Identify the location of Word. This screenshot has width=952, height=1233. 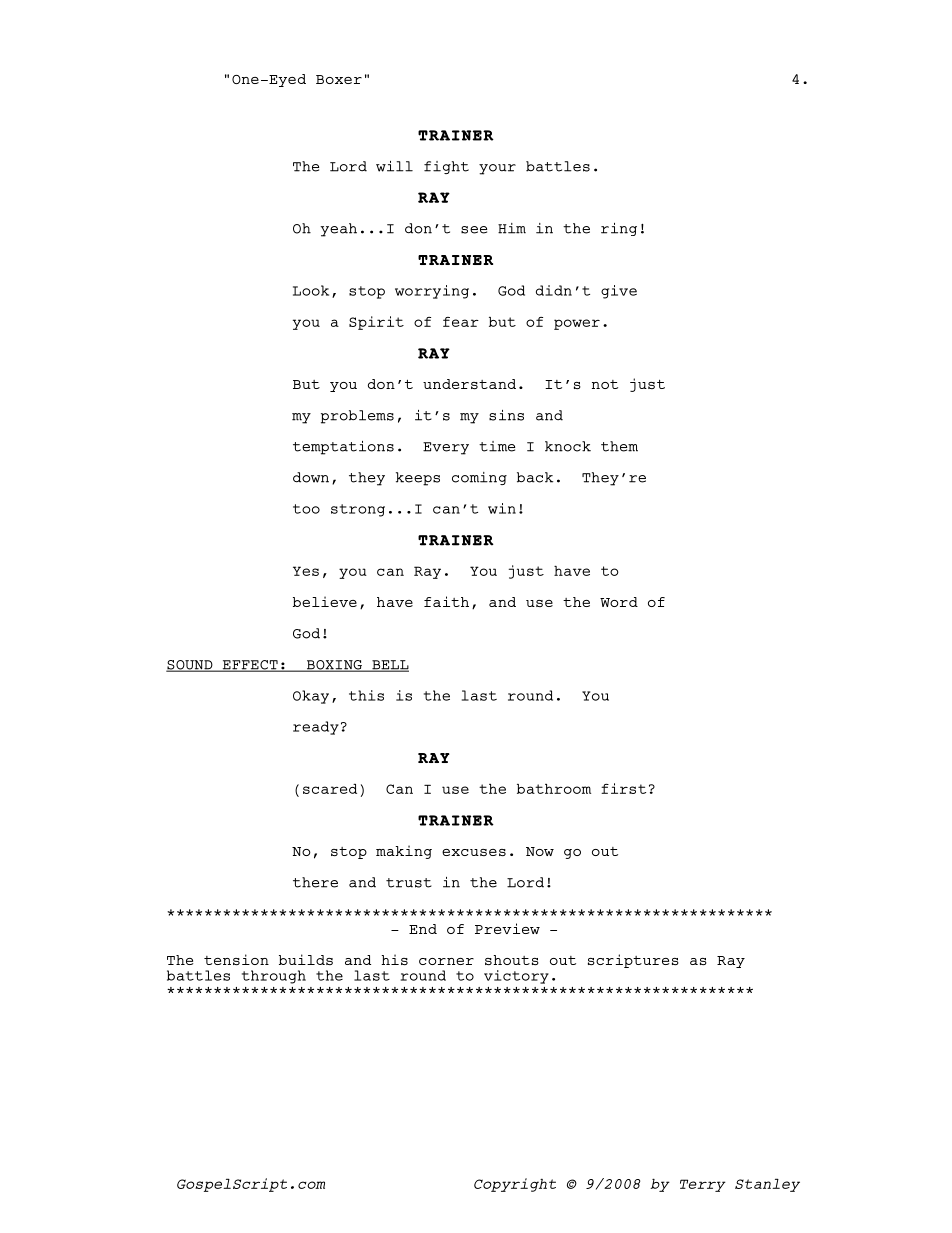
(619, 602).
